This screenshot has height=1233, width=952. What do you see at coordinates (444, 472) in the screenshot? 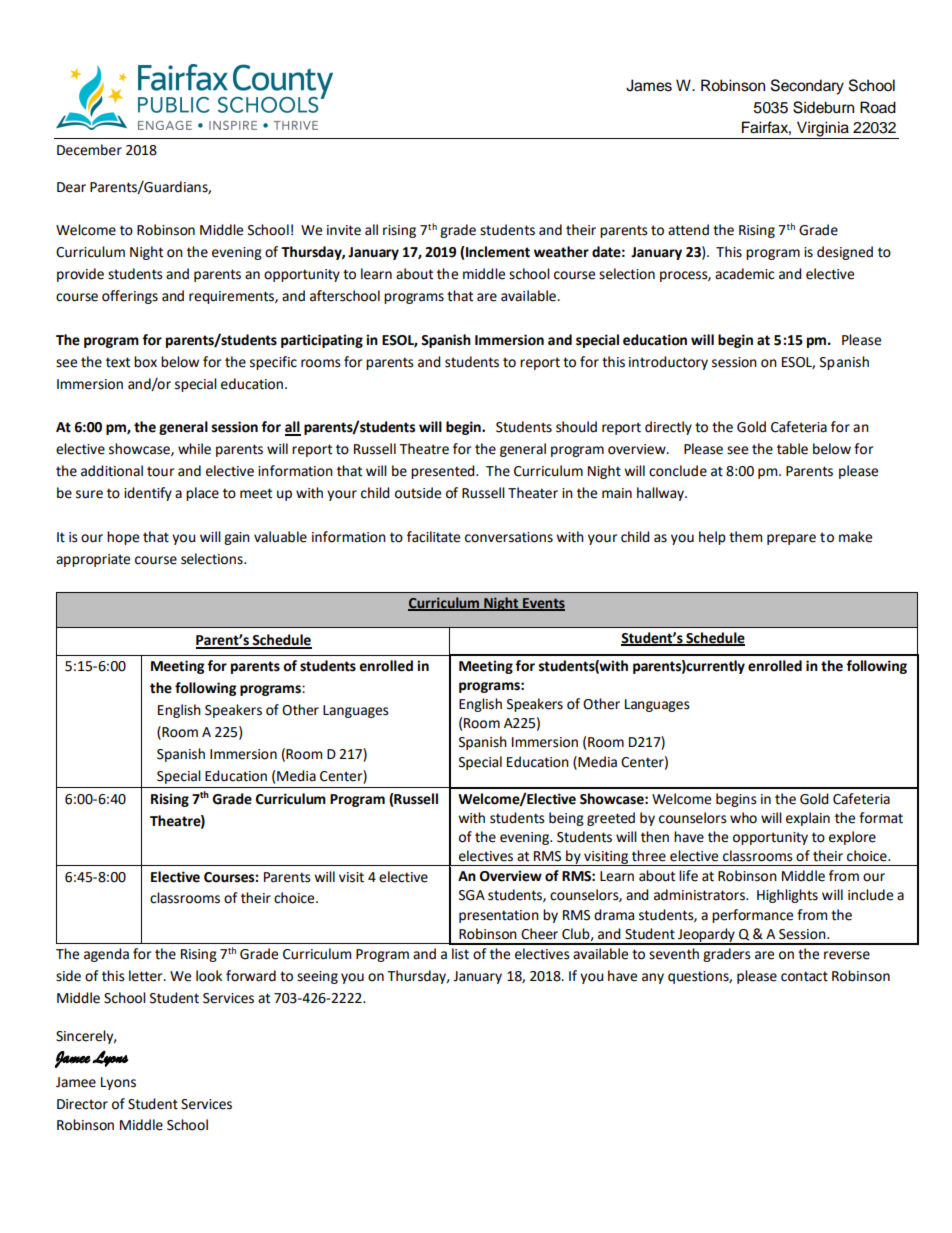
I see `presented` at bounding box center [444, 472].
